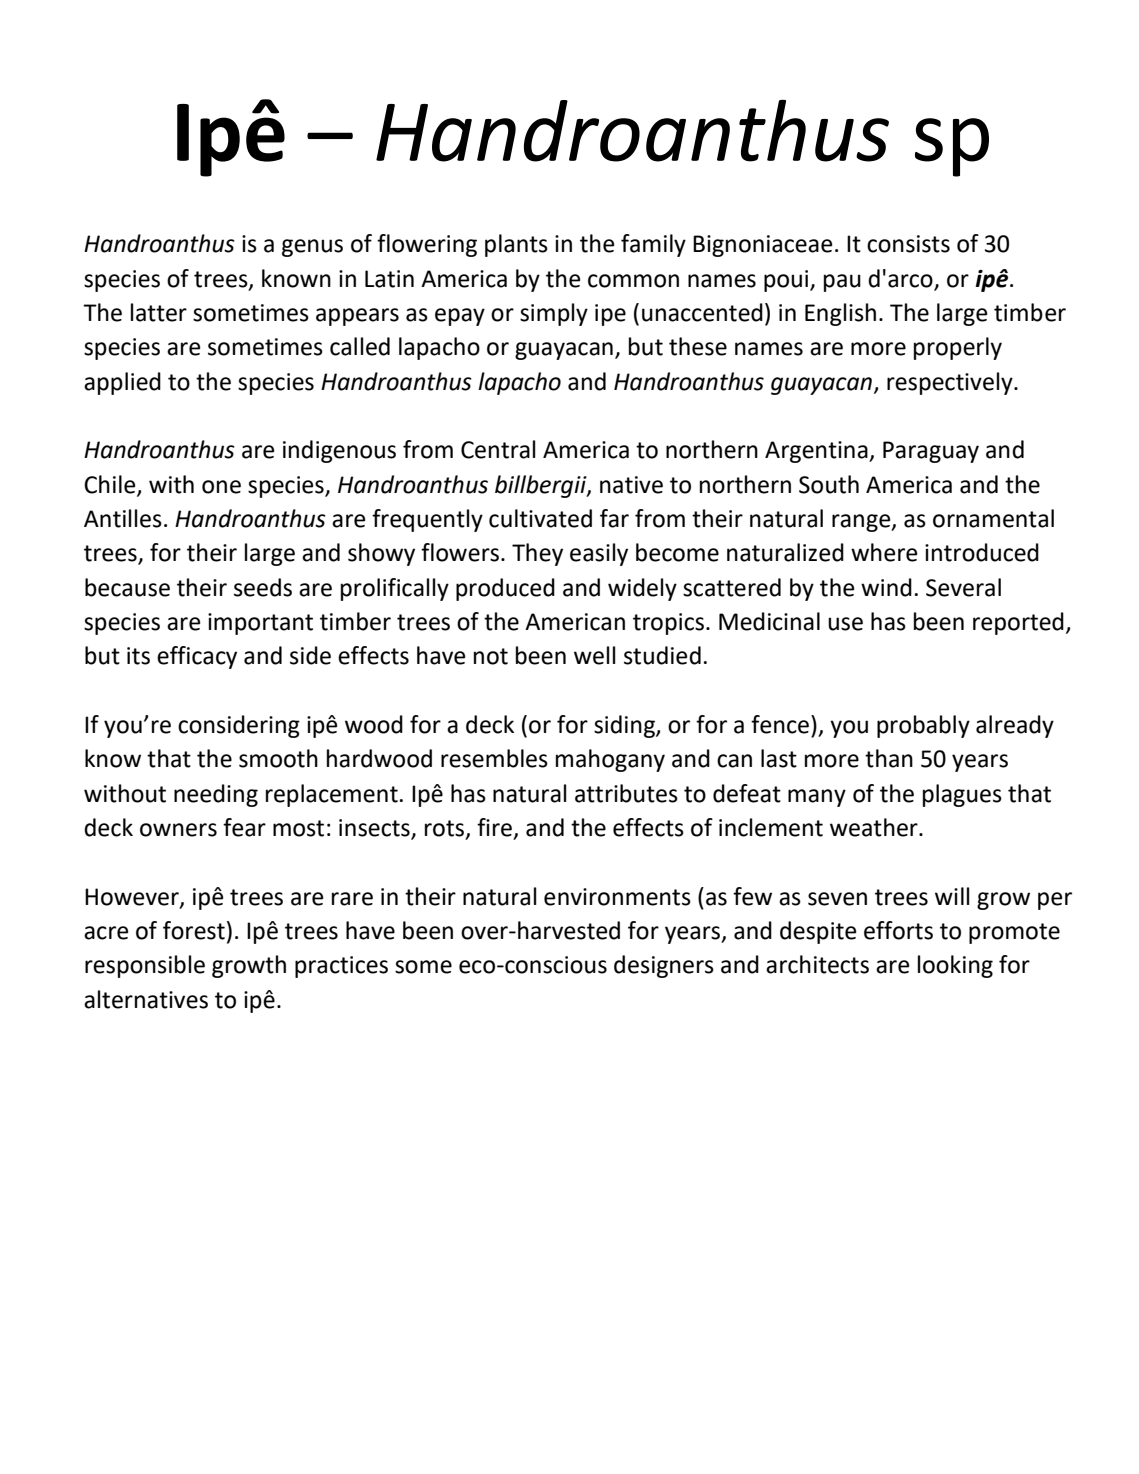  I want to click on designers, so click(664, 966).
